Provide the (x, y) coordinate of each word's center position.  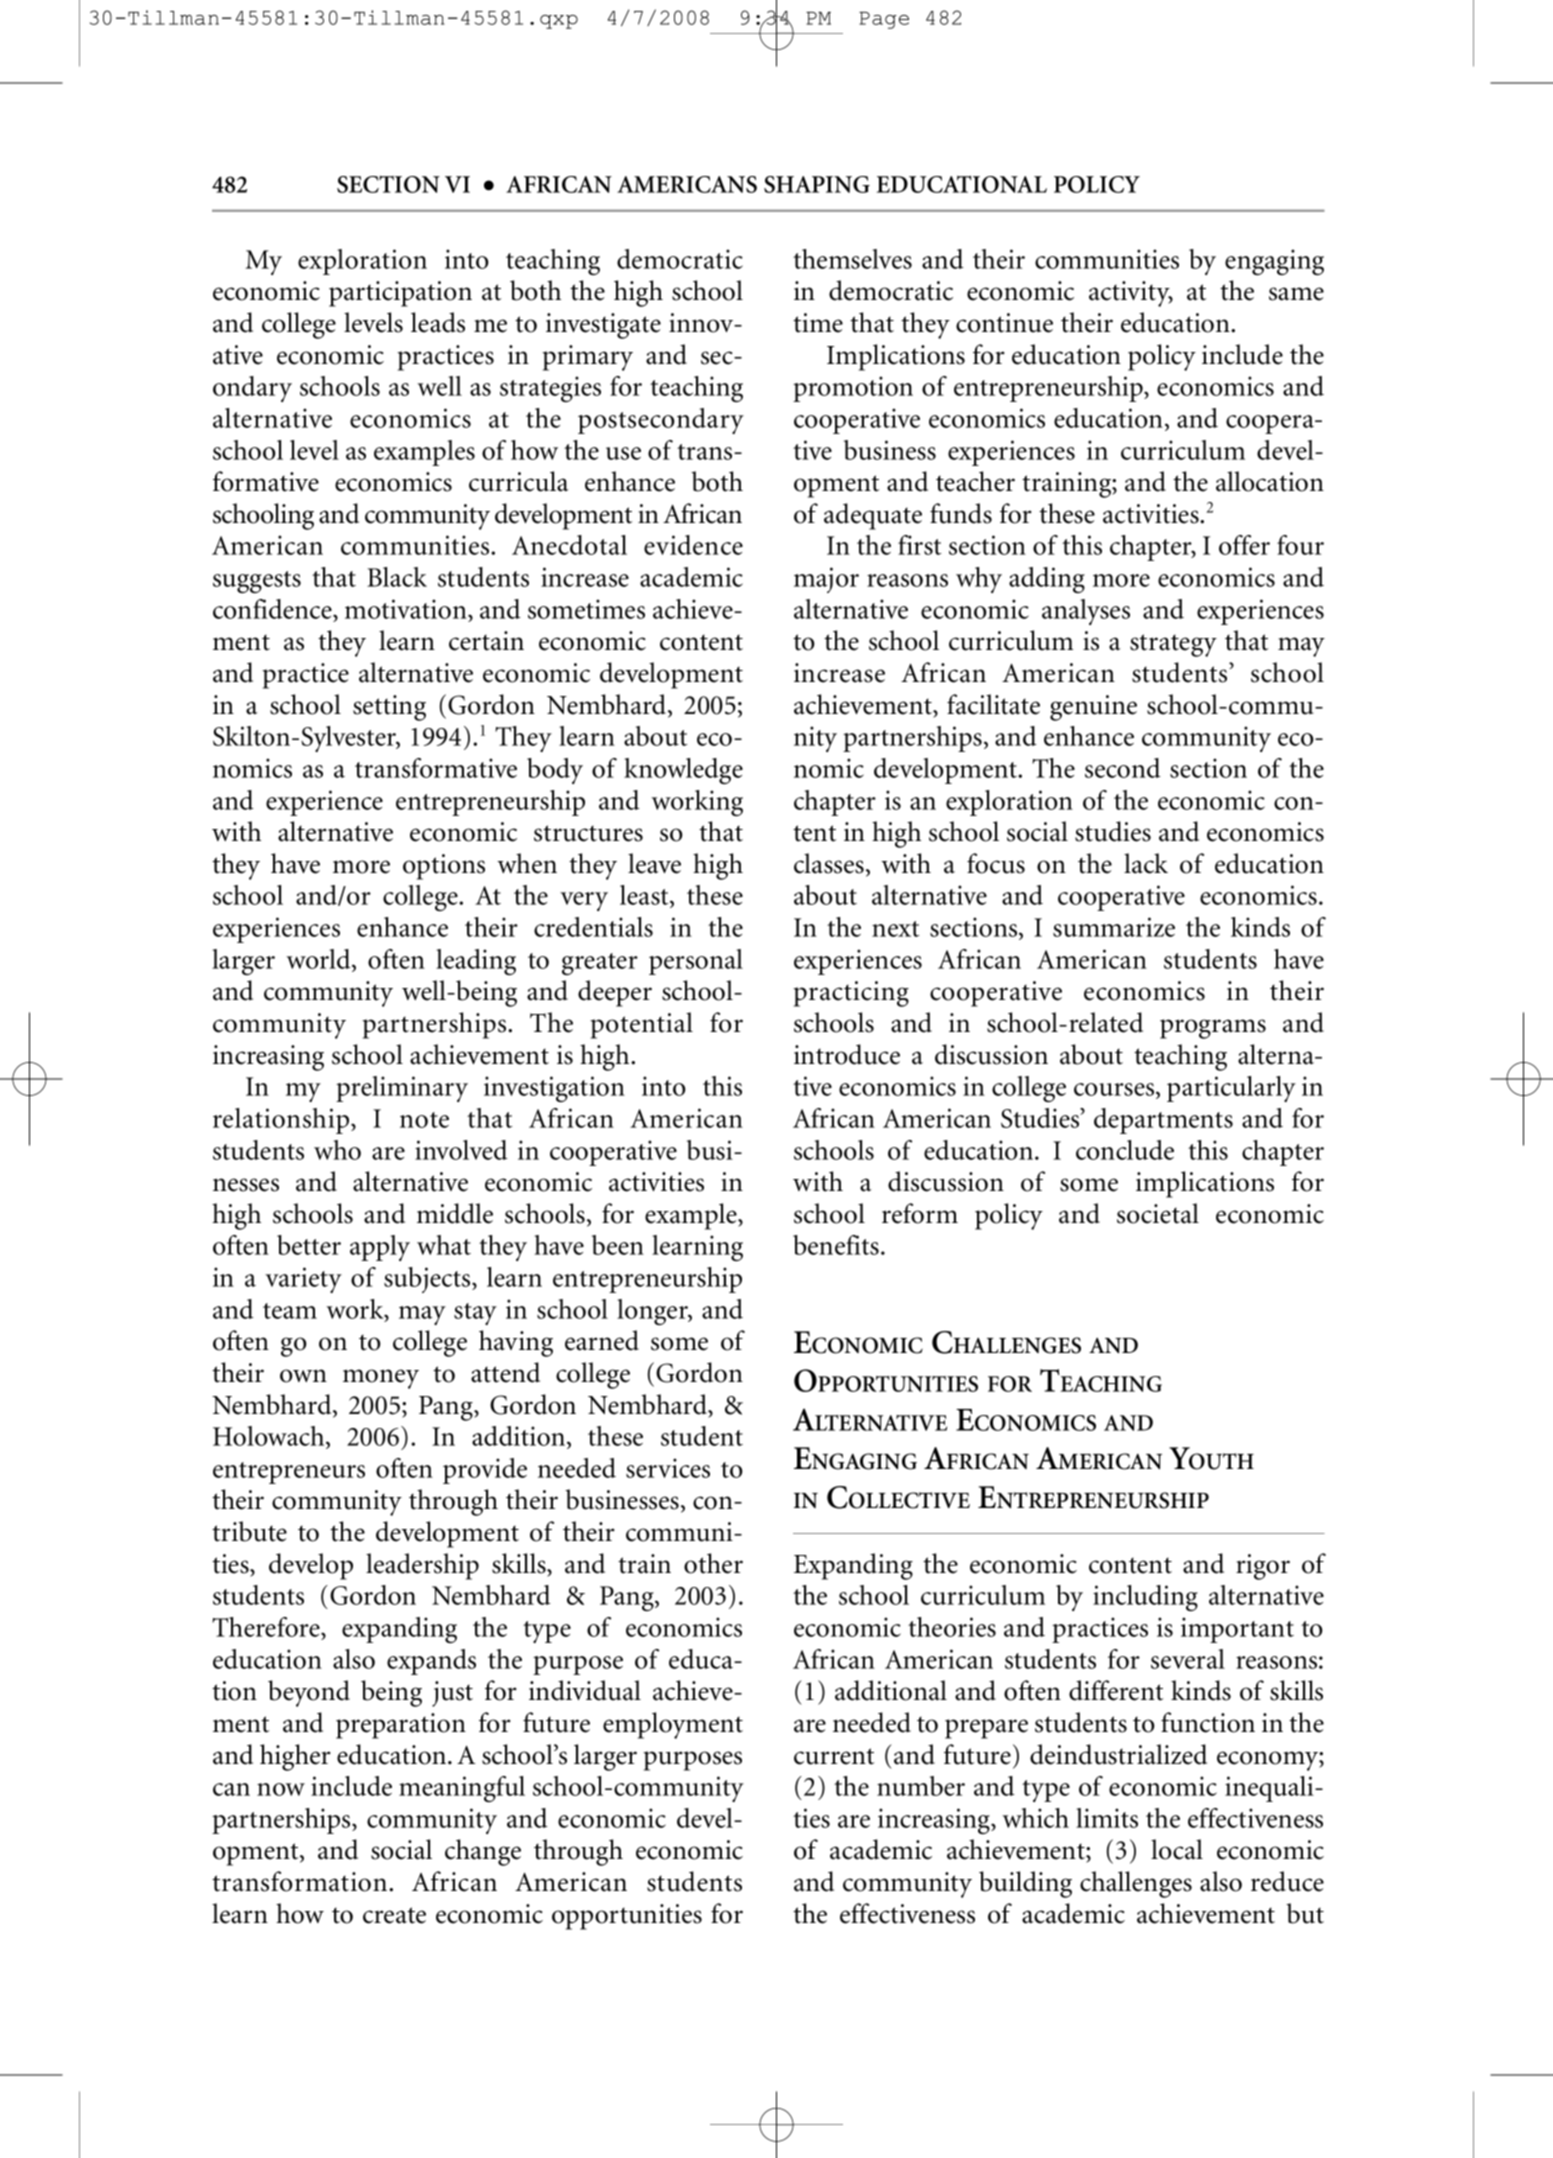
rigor (1263, 1567)
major (826, 580)
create (394, 1915)
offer (1244, 545)
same (1296, 294)
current (834, 1756)
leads (438, 322)
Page (884, 20)
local (1177, 1849)
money (381, 1379)
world (319, 959)
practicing (851, 994)
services (668, 1468)
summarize (1114, 927)
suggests (257, 582)
